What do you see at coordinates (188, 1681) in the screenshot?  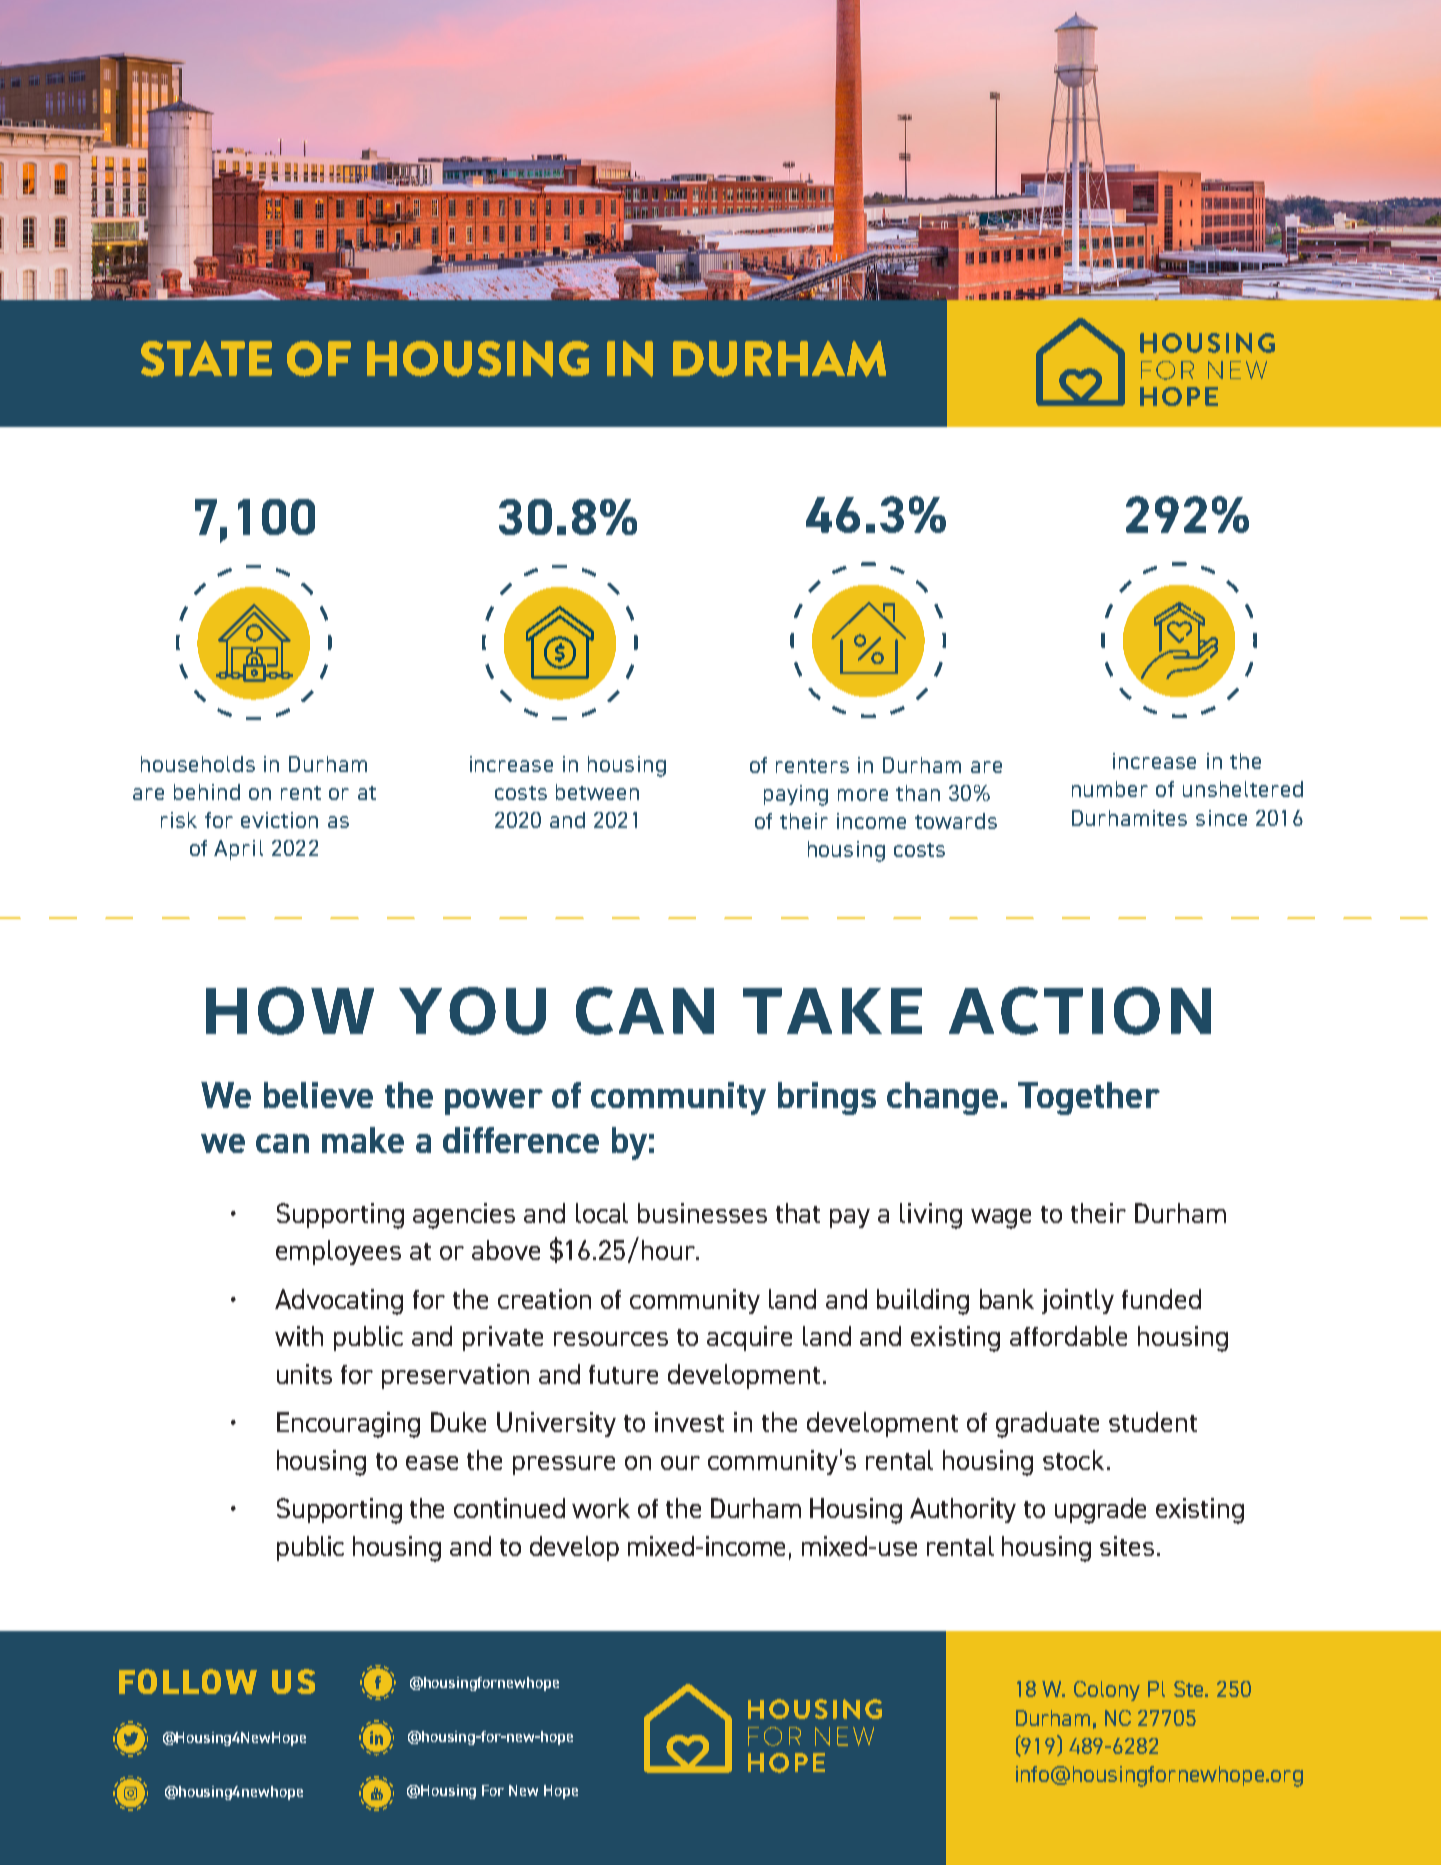 I see `FOLLOW` at bounding box center [188, 1681].
